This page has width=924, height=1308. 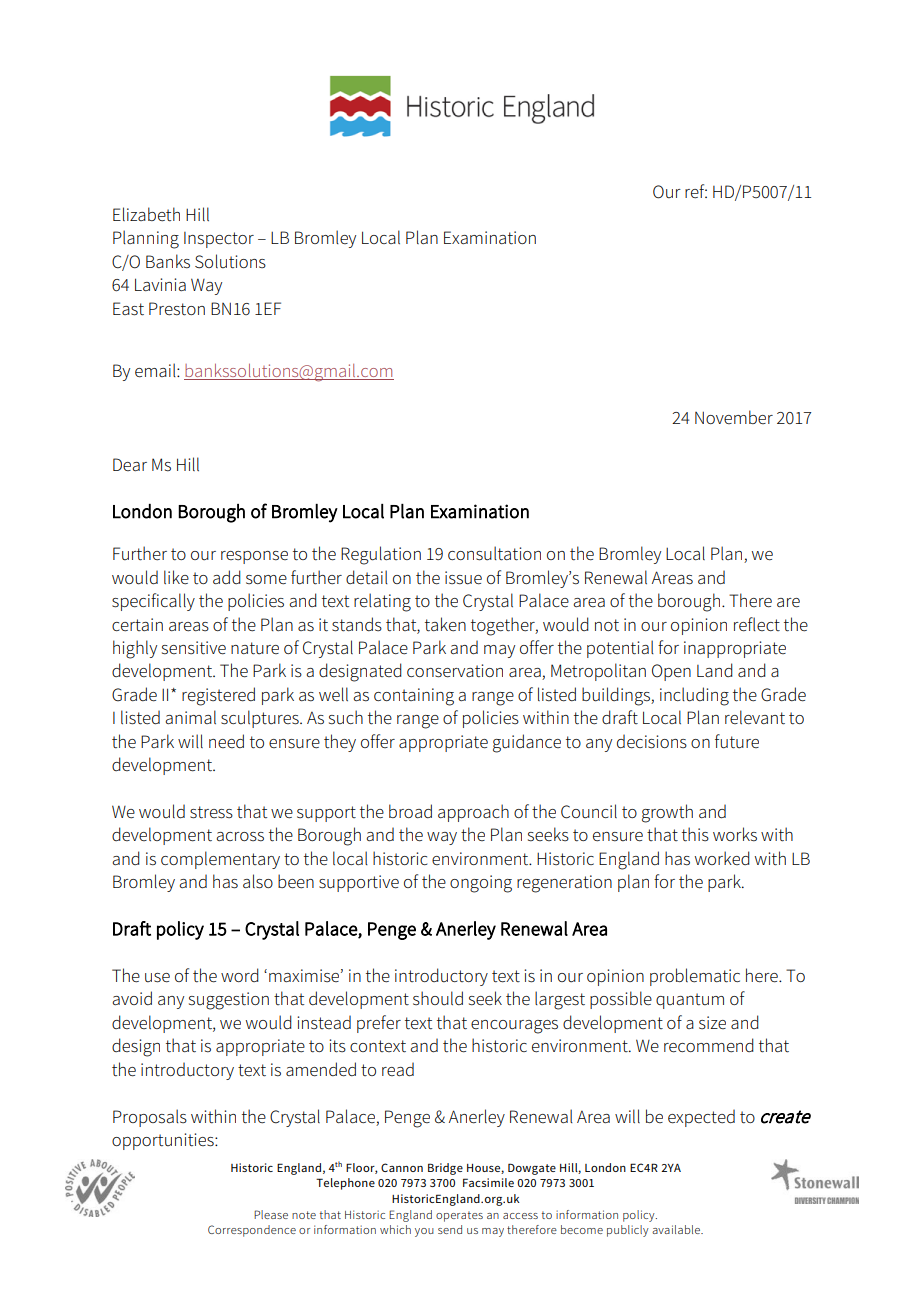 What do you see at coordinates (694, 696) in the page?
I see `including` at bounding box center [694, 696].
